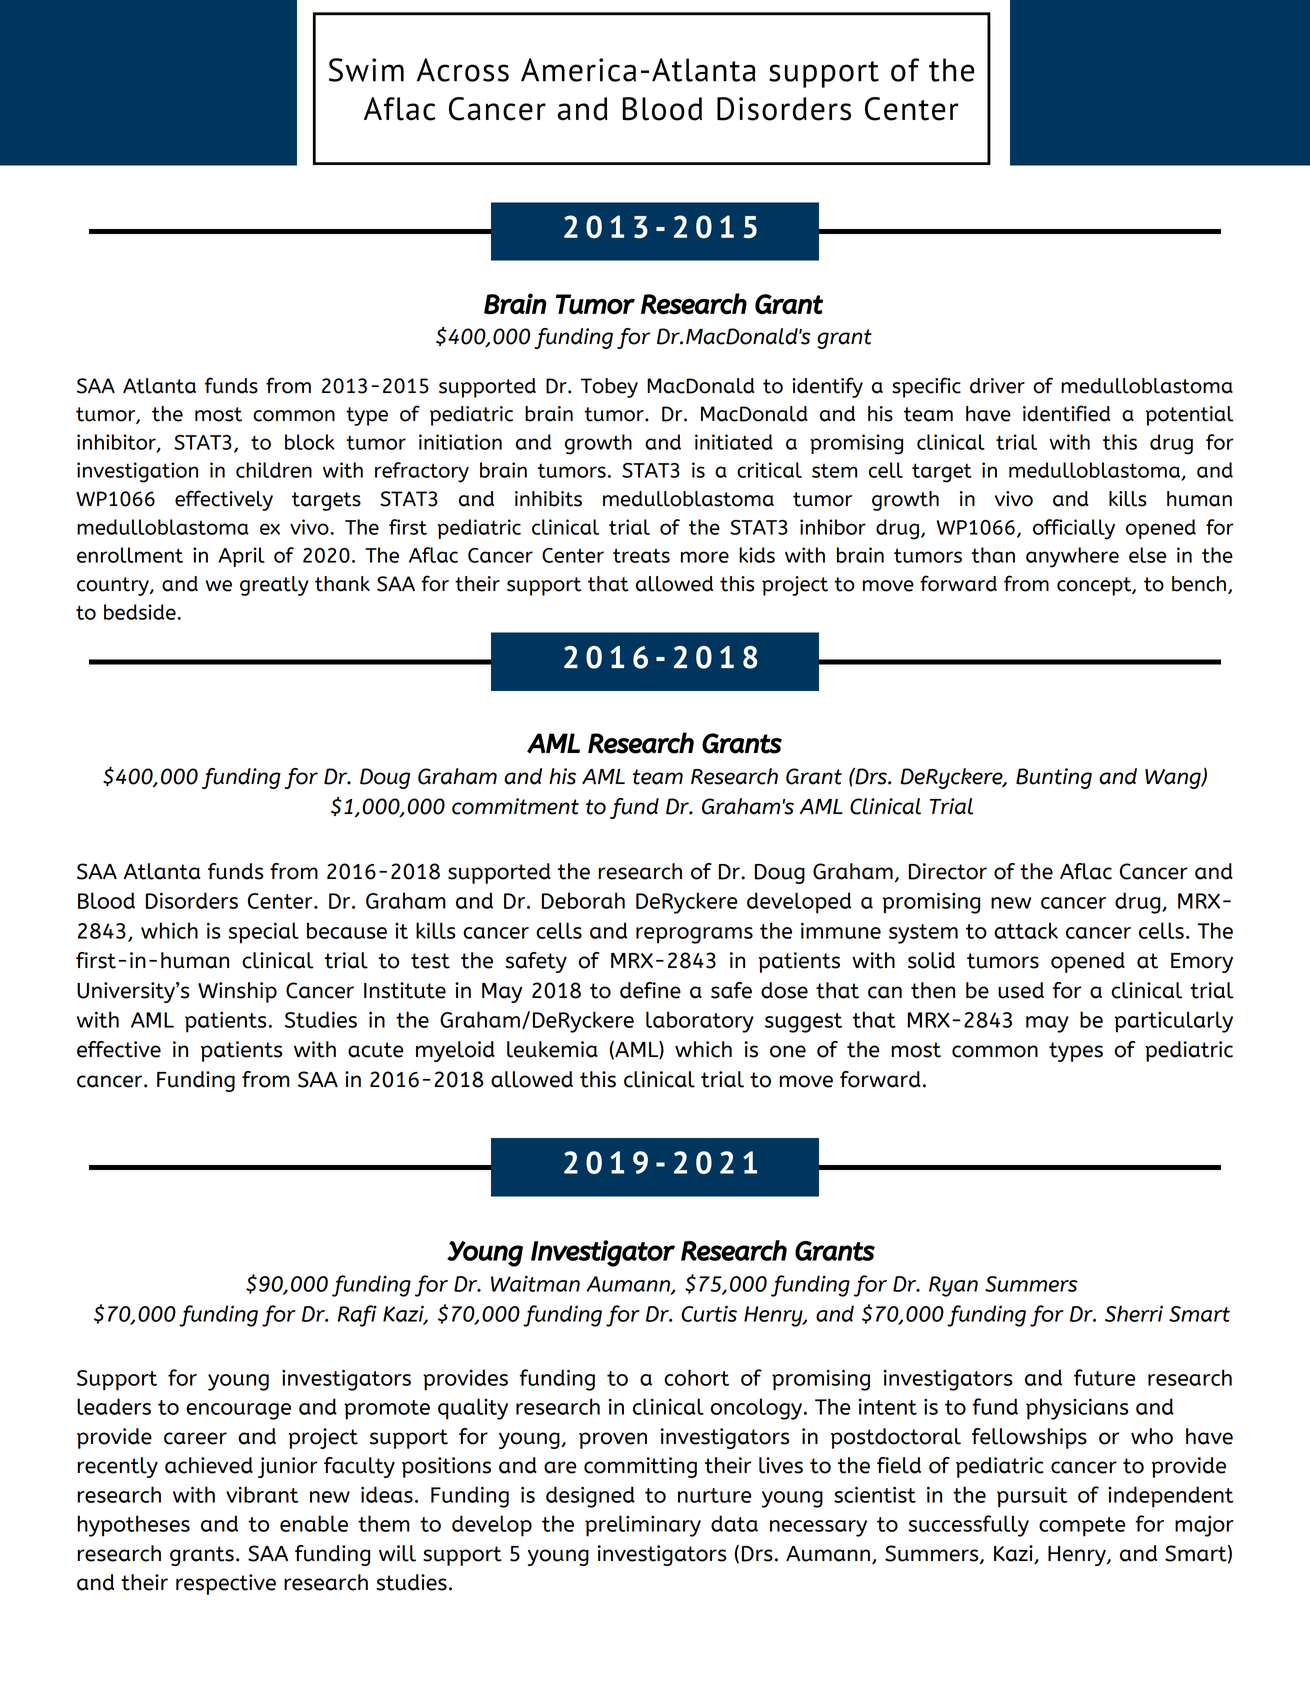  Describe the element at coordinates (357, 1316) in the screenshot. I see `Rafi` at that location.
